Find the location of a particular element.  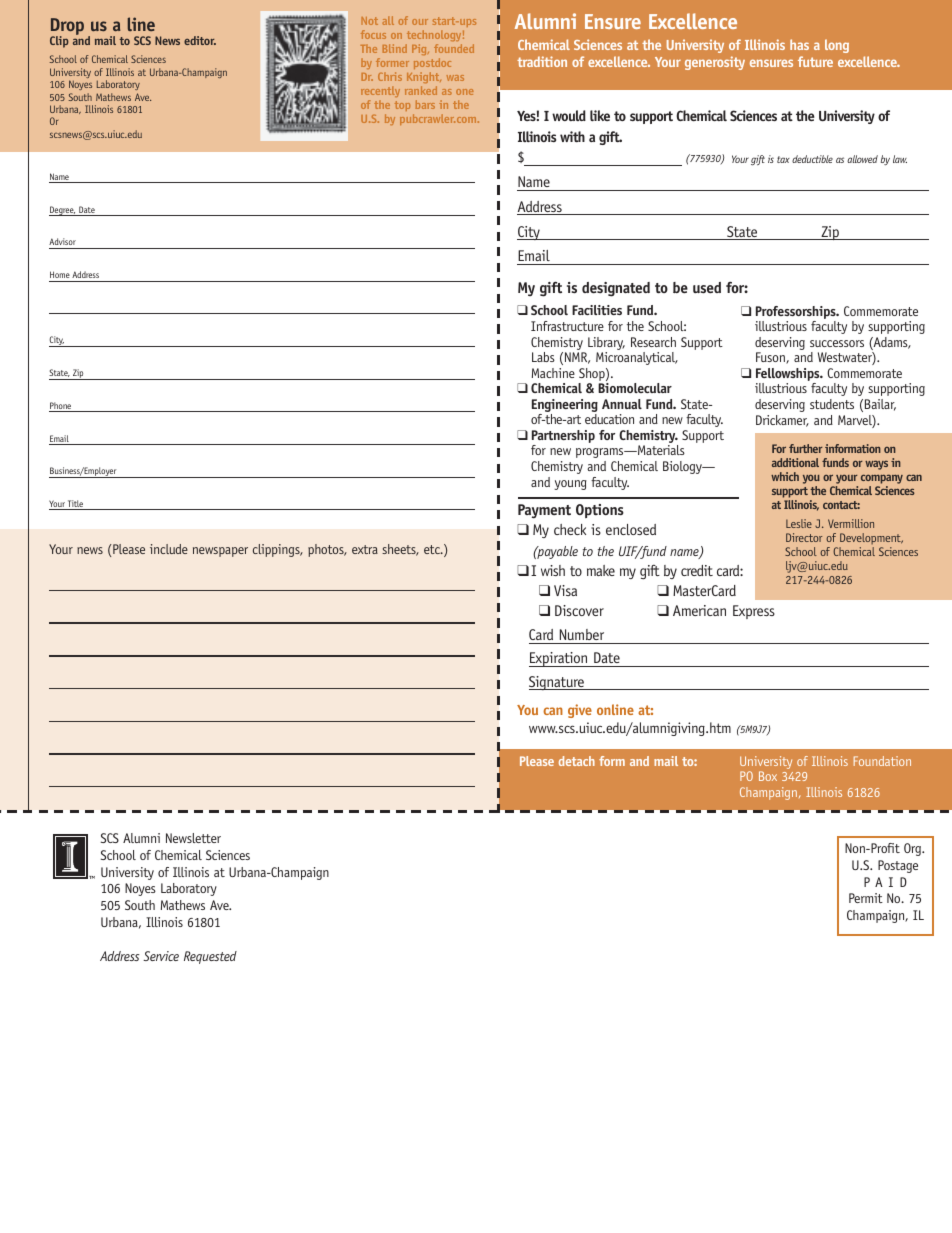

editor is located at coordinates (200, 40).
